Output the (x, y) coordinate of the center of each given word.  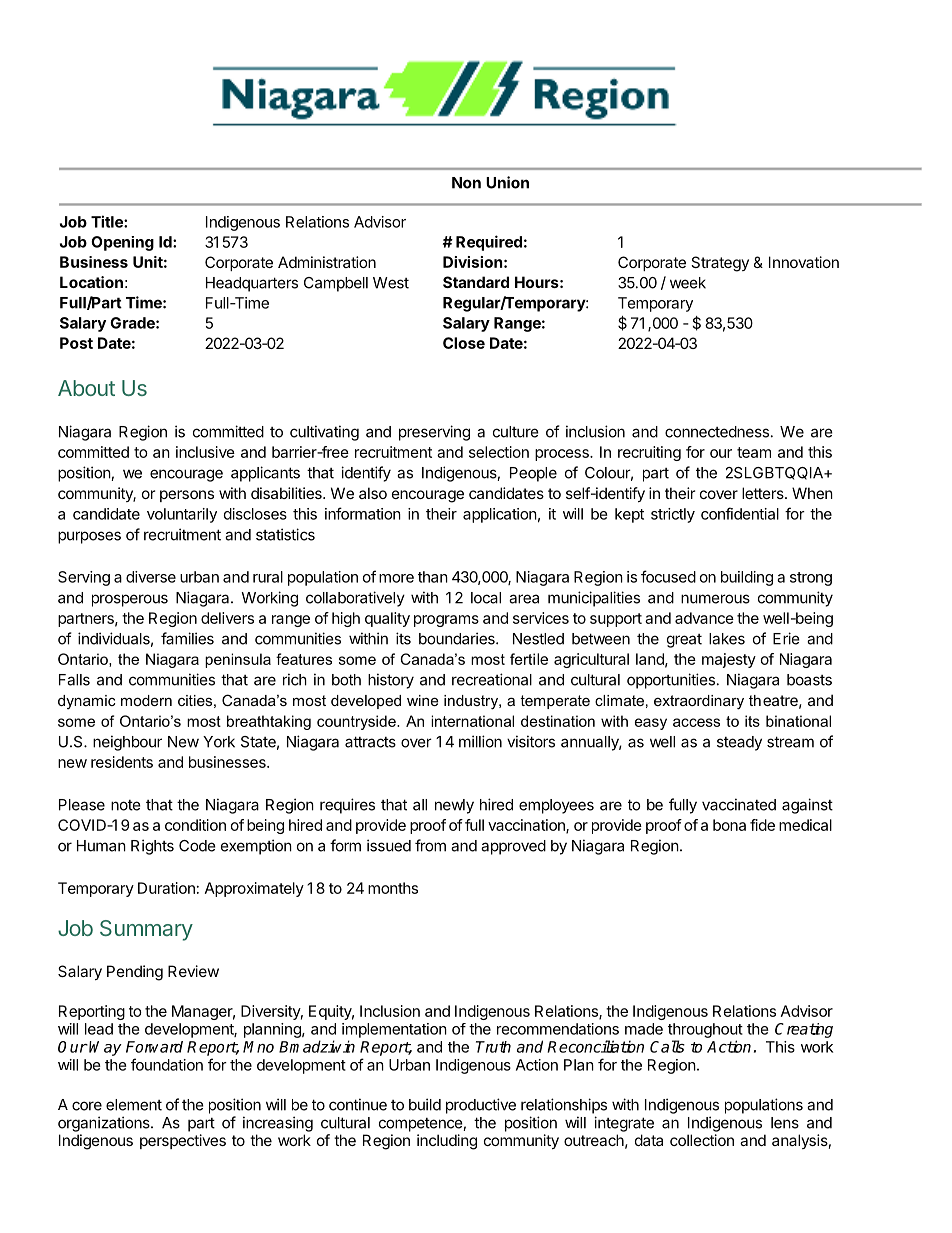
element (134, 1105)
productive (481, 1106)
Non (466, 183)
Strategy (720, 264)
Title (108, 221)
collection (702, 1140)
